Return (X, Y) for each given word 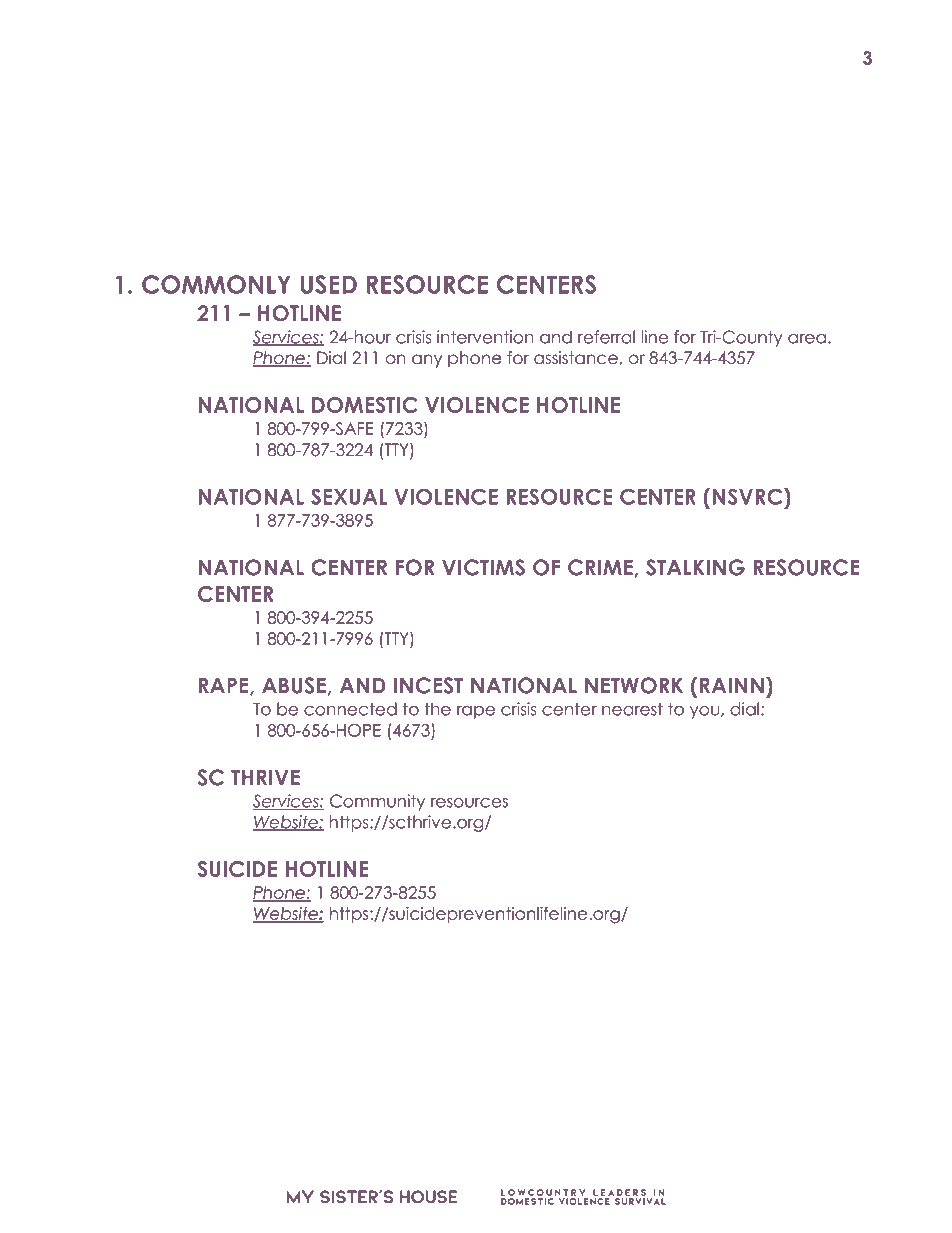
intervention (485, 337)
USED (329, 284)
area (807, 339)
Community (377, 802)
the (437, 709)
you (706, 712)
